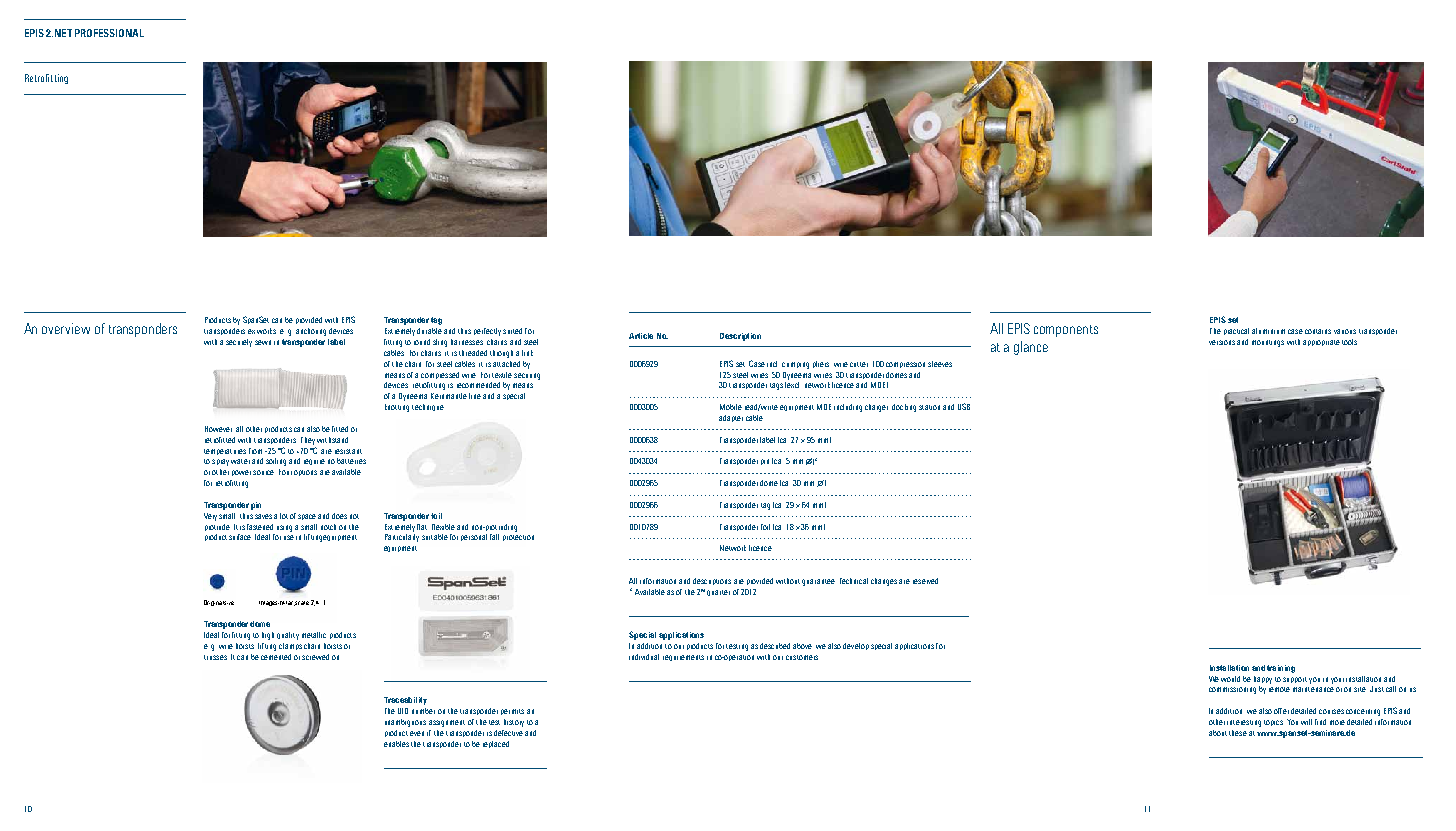  What do you see at coordinates (514, 723) in the document?
I see `history` at bounding box center [514, 723].
